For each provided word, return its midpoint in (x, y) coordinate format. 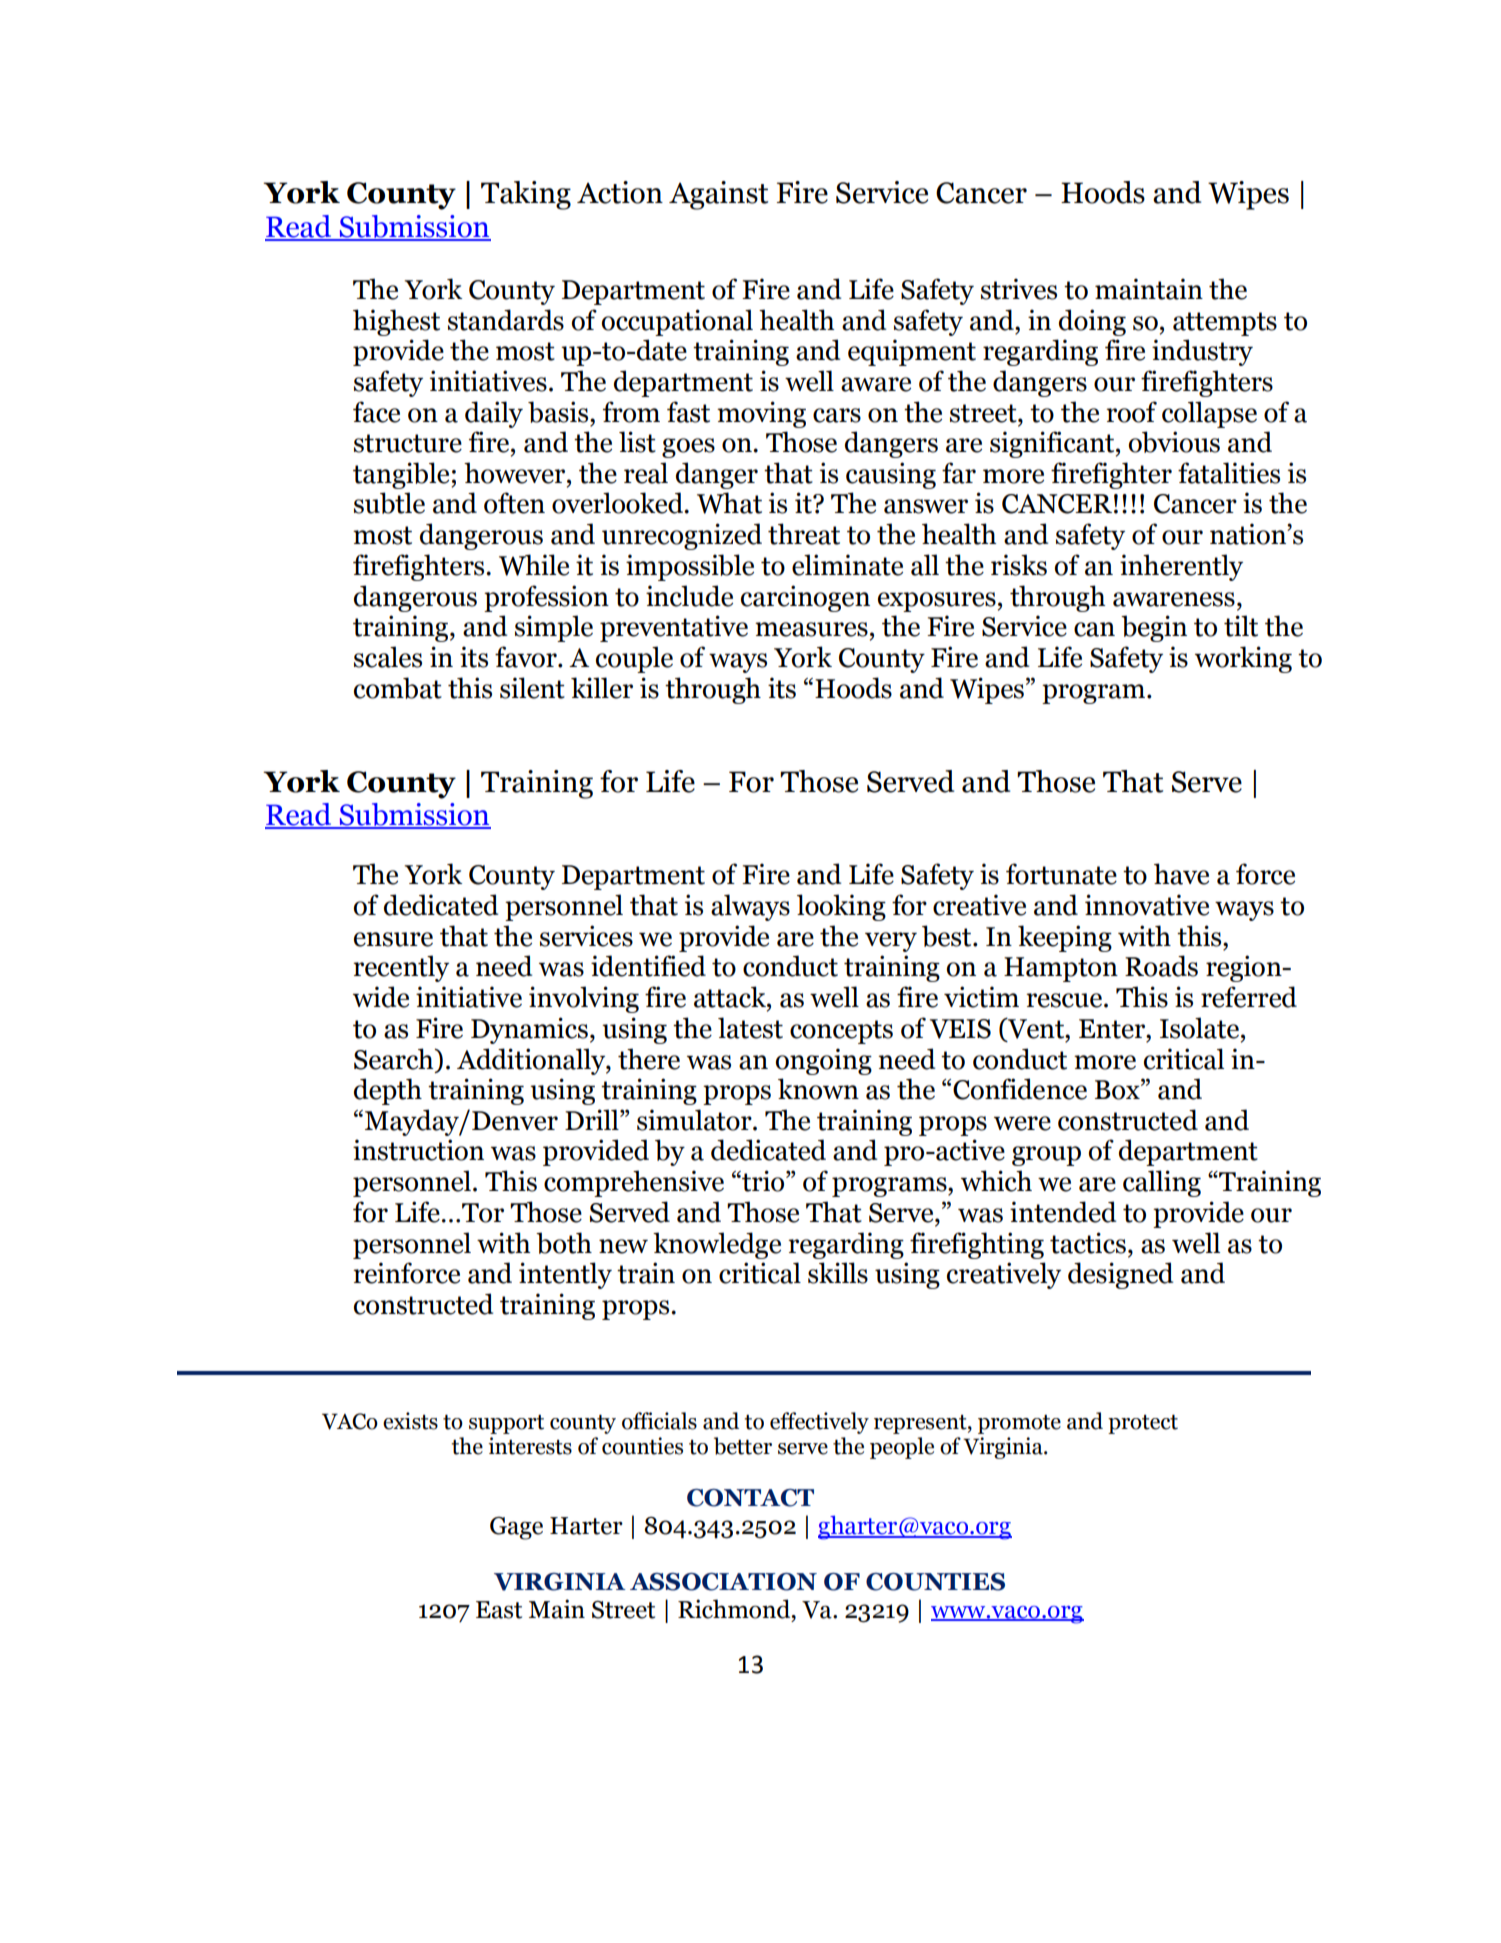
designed (1120, 1275)
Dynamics (529, 1030)
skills (838, 1273)
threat (804, 534)
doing (1092, 322)
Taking (526, 195)
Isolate (1199, 1028)
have (1181, 874)
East (499, 1610)
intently (565, 1275)
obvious (1174, 442)
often (514, 503)
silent (532, 688)
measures (811, 629)
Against (718, 195)
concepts (841, 1032)
